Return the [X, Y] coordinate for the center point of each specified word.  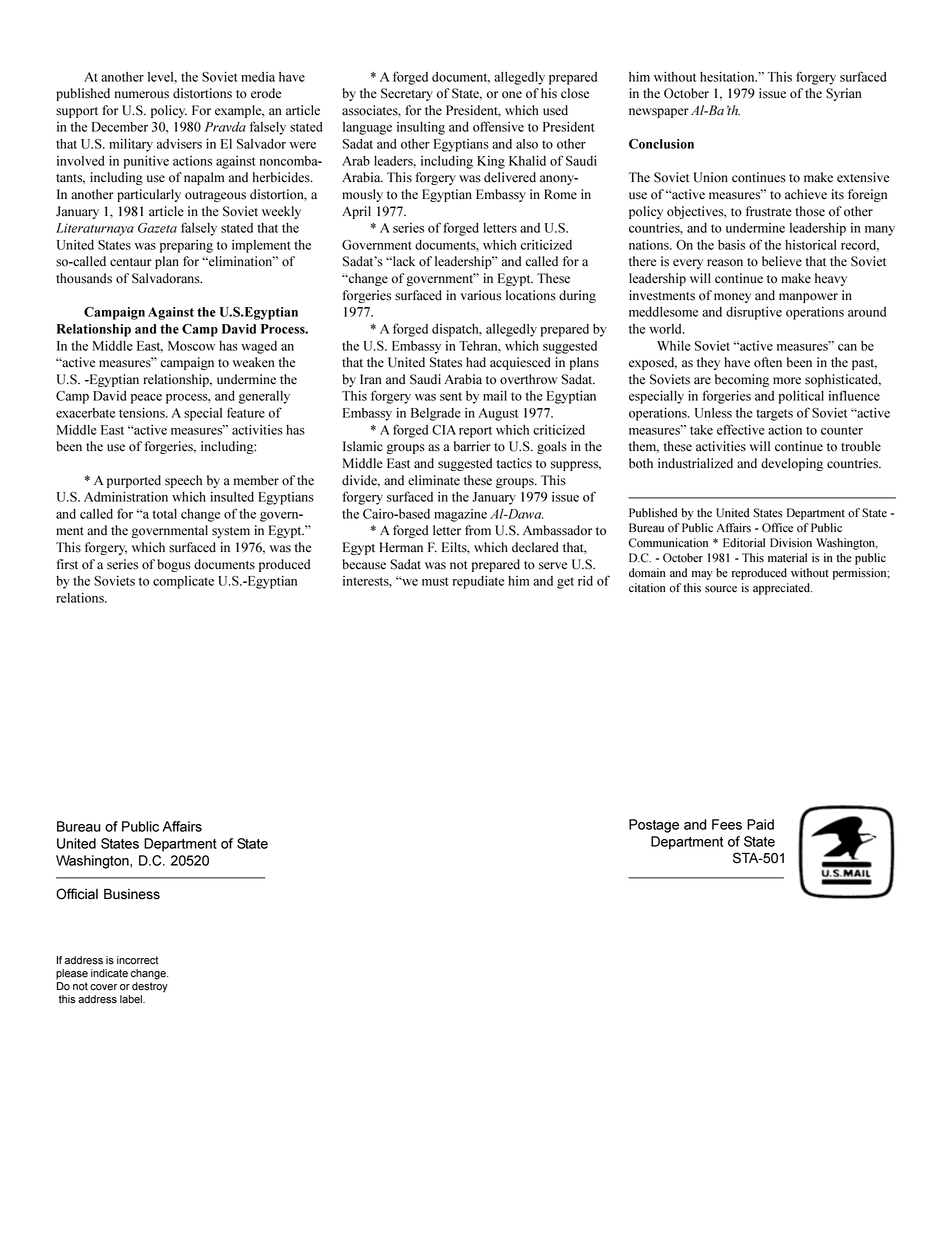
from [478, 530]
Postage [654, 826]
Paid [760, 824]
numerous [142, 95]
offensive [498, 126]
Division [791, 543]
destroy [150, 987]
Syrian [844, 94]
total [164, 514]
